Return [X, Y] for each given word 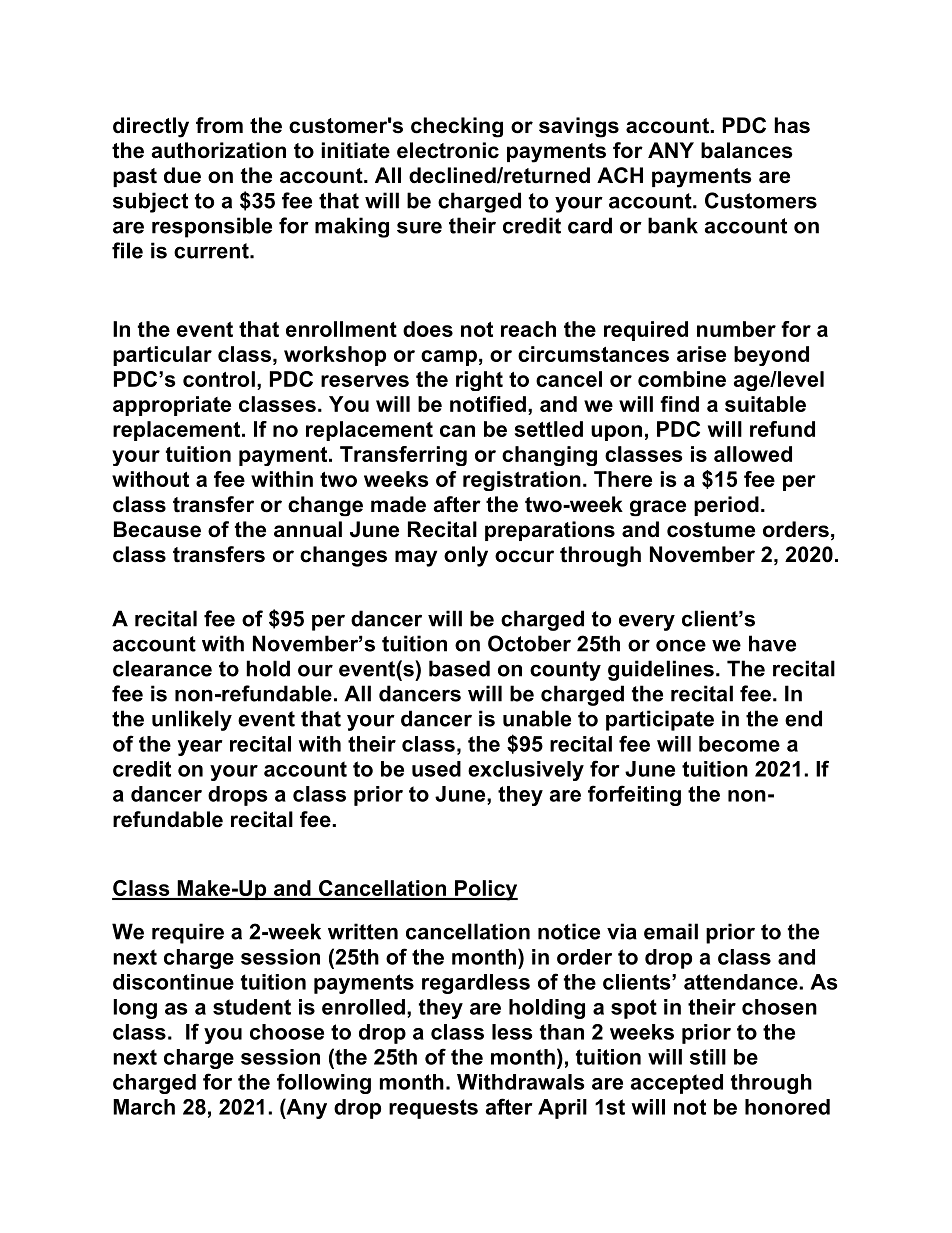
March [144, 1107]
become [739, 744]
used [436, 769]
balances [747, 150]
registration [522, 481]
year [200, 748]
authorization [219, 150]
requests [433, 1109]
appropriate [172, 406]
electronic [448, 150]
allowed [753, 454]
